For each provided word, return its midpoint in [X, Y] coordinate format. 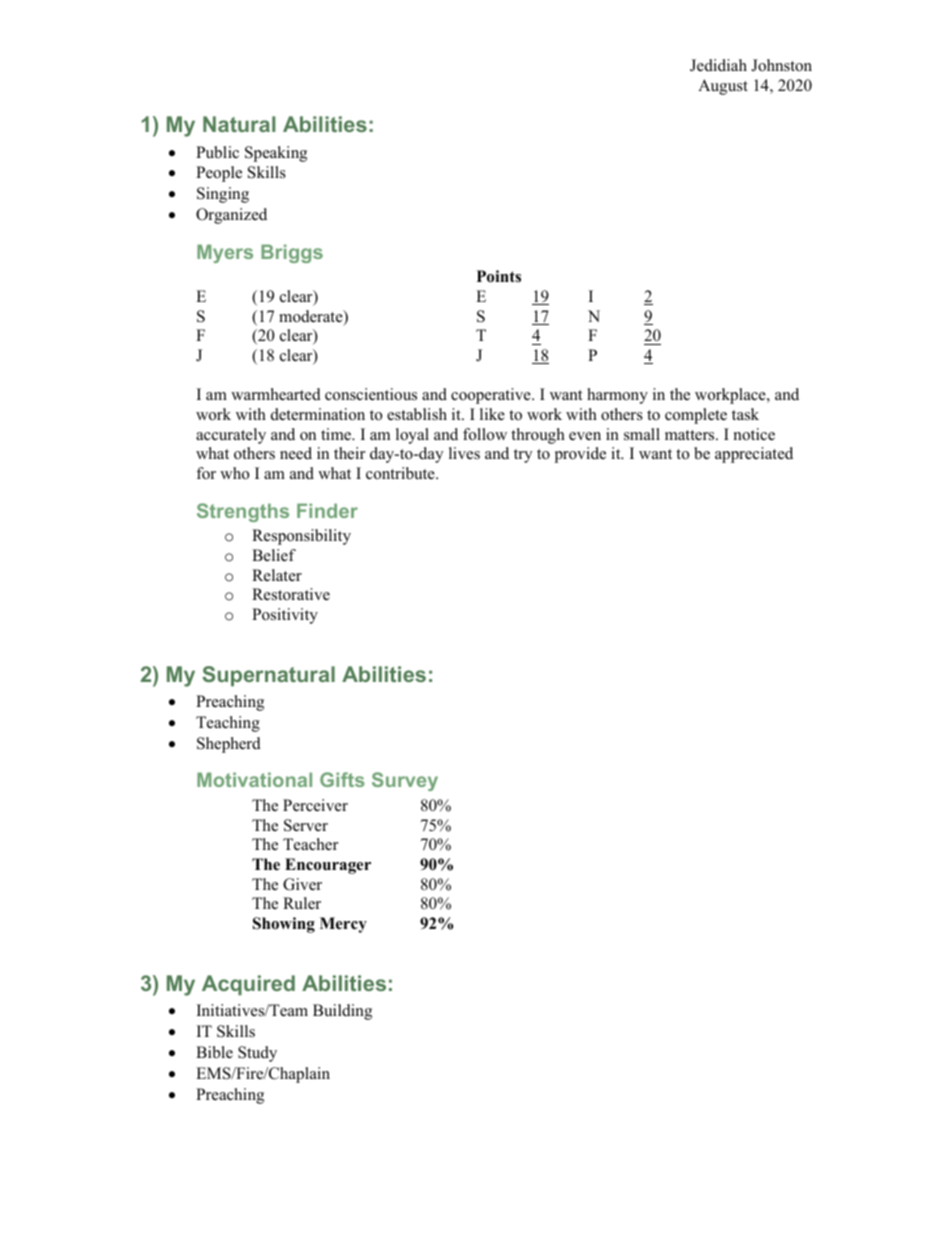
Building [342, 1012]
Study [257, 1054]
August [723, 87]
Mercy [343, 925]
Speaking [276, 154]
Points [499, 276]
